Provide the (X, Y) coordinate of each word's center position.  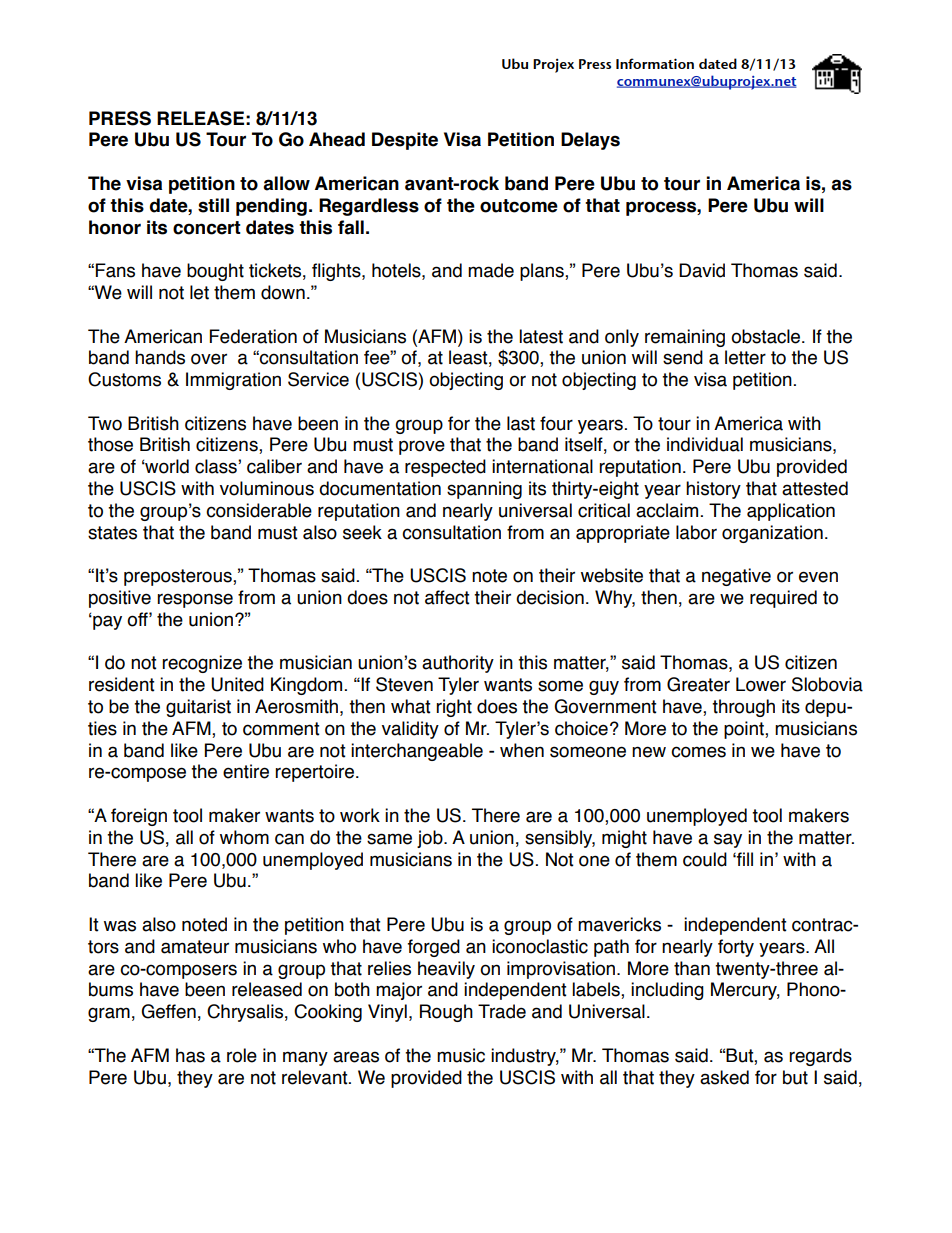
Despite (405, 141)
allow (286, 183)
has (190, 1055)
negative (736, 577)
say (728, 840)
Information (655, 63)
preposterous (179, 577)
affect (447, 597)
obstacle (767, 336)
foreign (139, 817)
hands (160, 357)
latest (541, 336)
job (431, 839)
